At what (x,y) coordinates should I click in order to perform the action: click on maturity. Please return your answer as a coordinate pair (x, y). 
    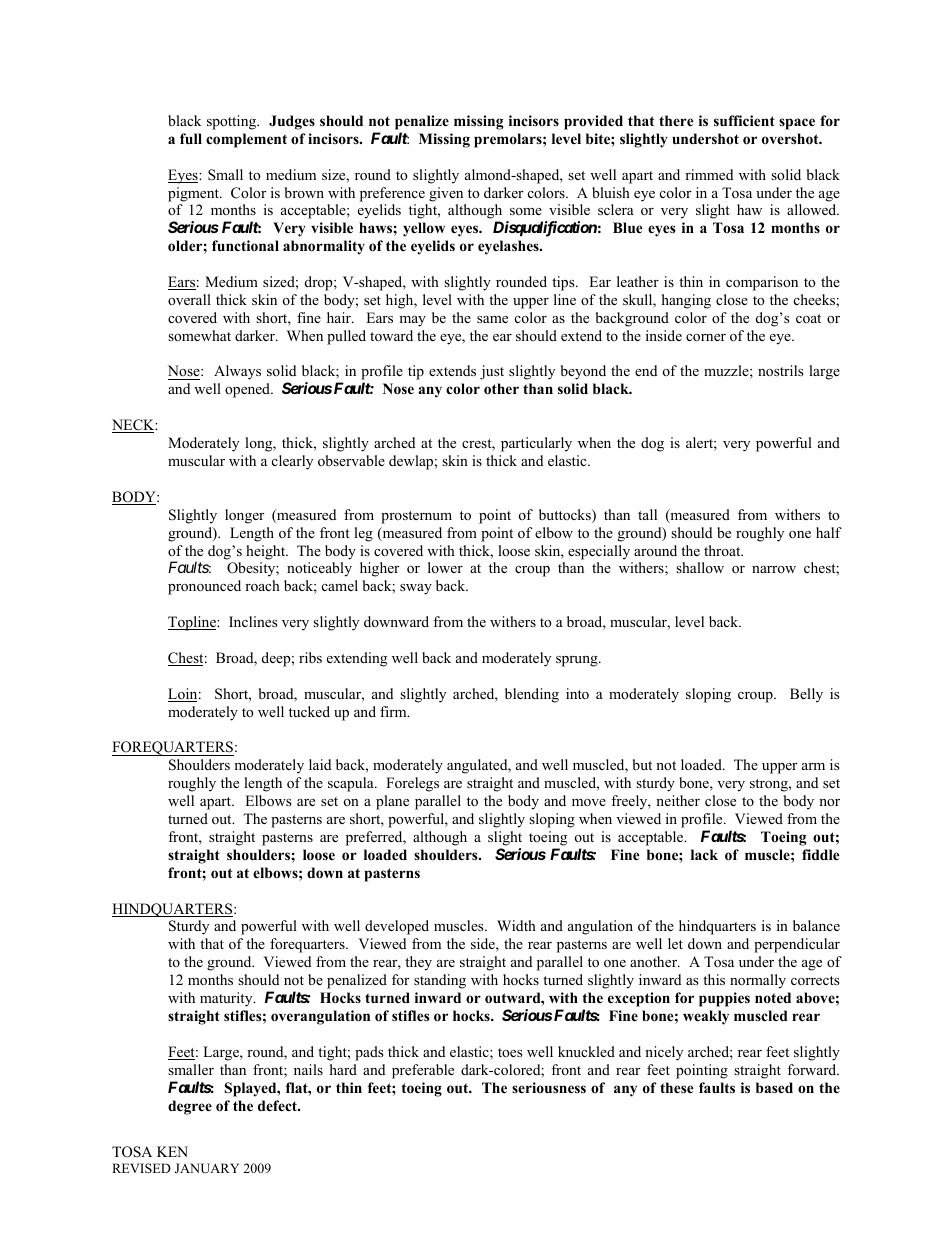
    Looking at the image, I should click on (227, 999).
